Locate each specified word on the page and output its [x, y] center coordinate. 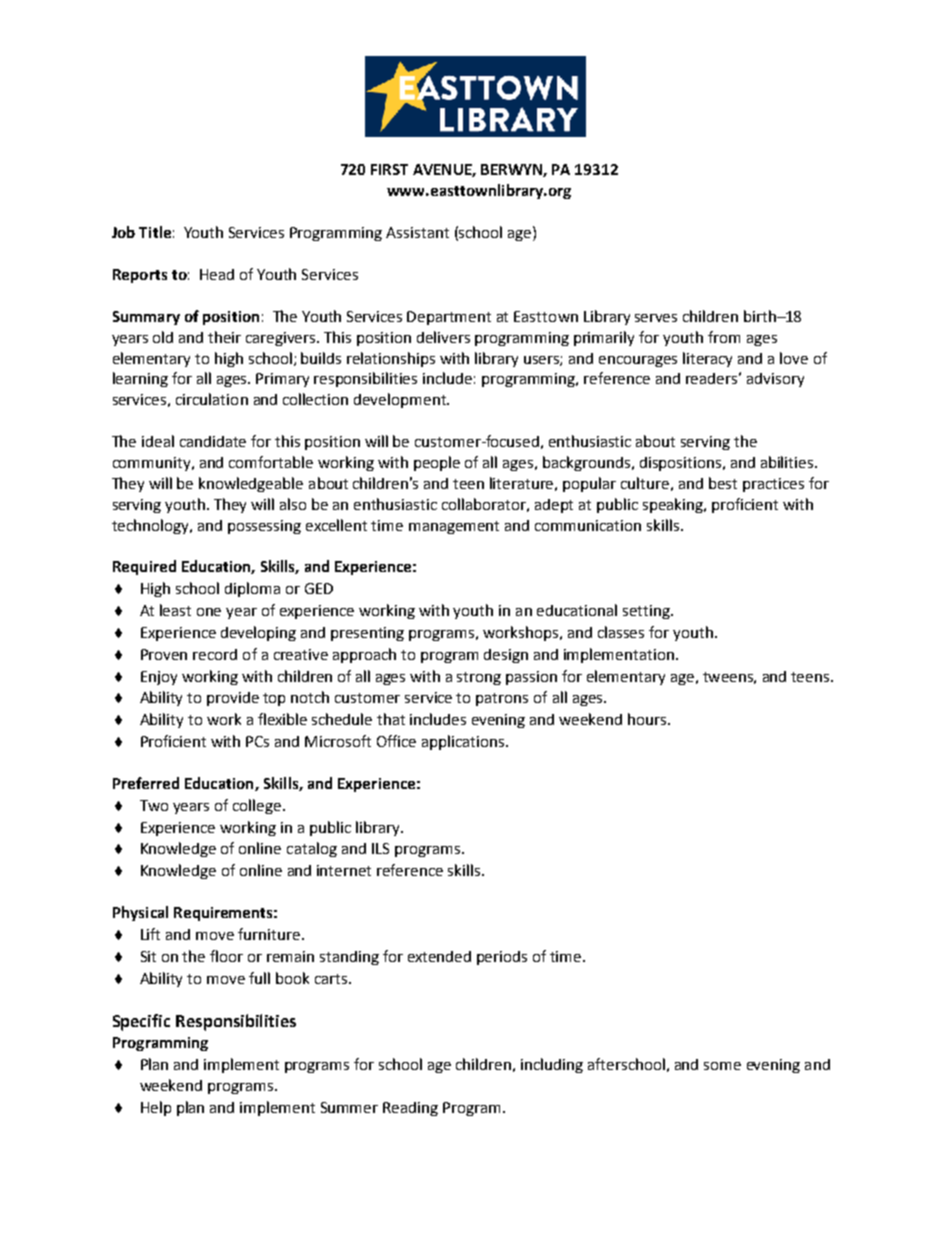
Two [154, 805]
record [215, 654]
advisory [775, 380]
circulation [212, 399]
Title [155, 232]
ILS [380, 848]
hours [648, 719]
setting [647, 612]
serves [656, 318]
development [401, 400]
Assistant [417, 232]
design [506, 656]
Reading [410, 1109]
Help [156, 1108]
